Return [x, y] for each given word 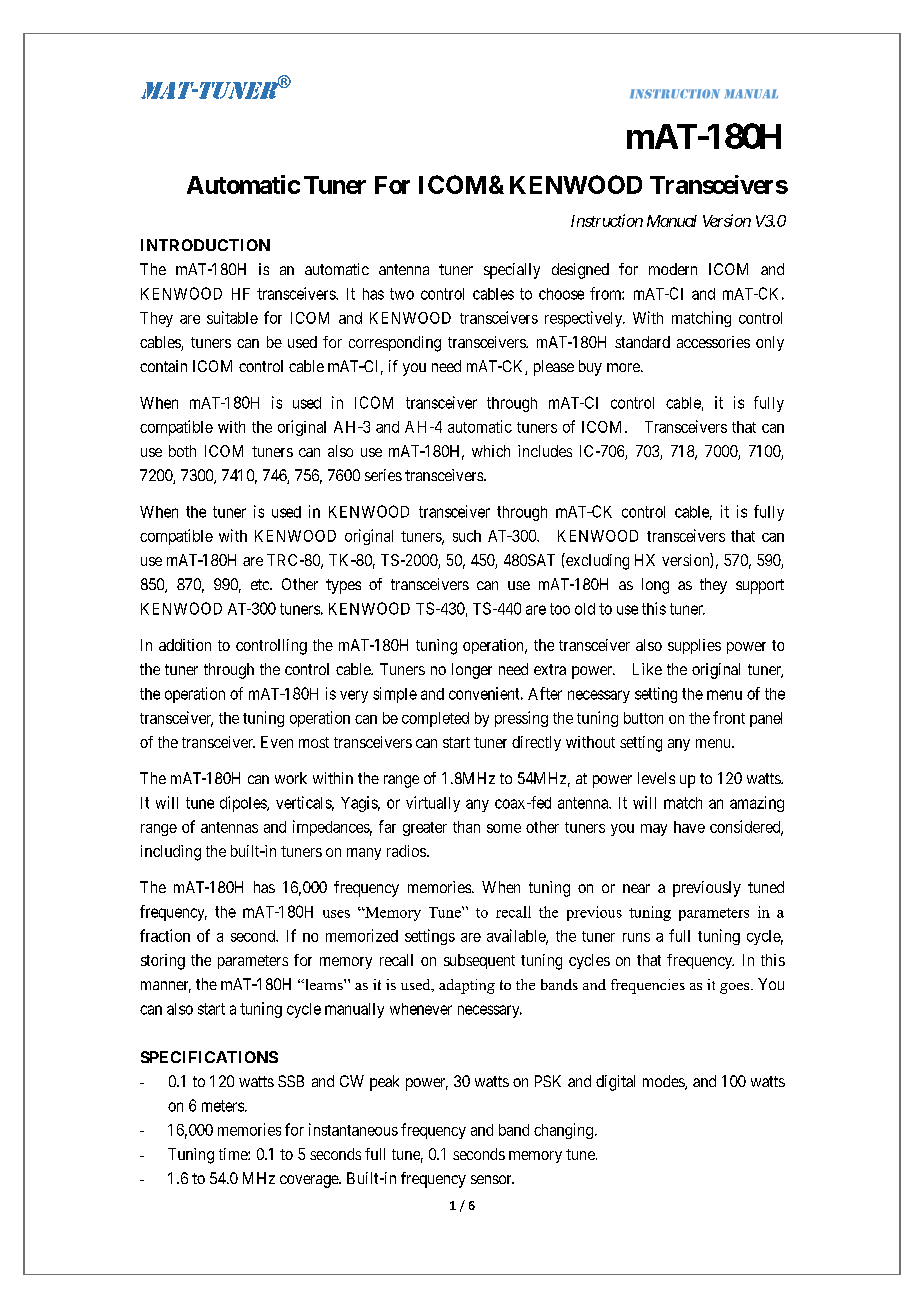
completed [435, 719]
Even [277, 742]
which [491, 451]
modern [673, 269]
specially [512, 271]
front [729, 717]
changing [563, 1131]
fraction [165, 935]
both [182, 451]
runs [636, 937]
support [760, 586]
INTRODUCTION [205, 245]
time [234, 1154]
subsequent [479, 961]
